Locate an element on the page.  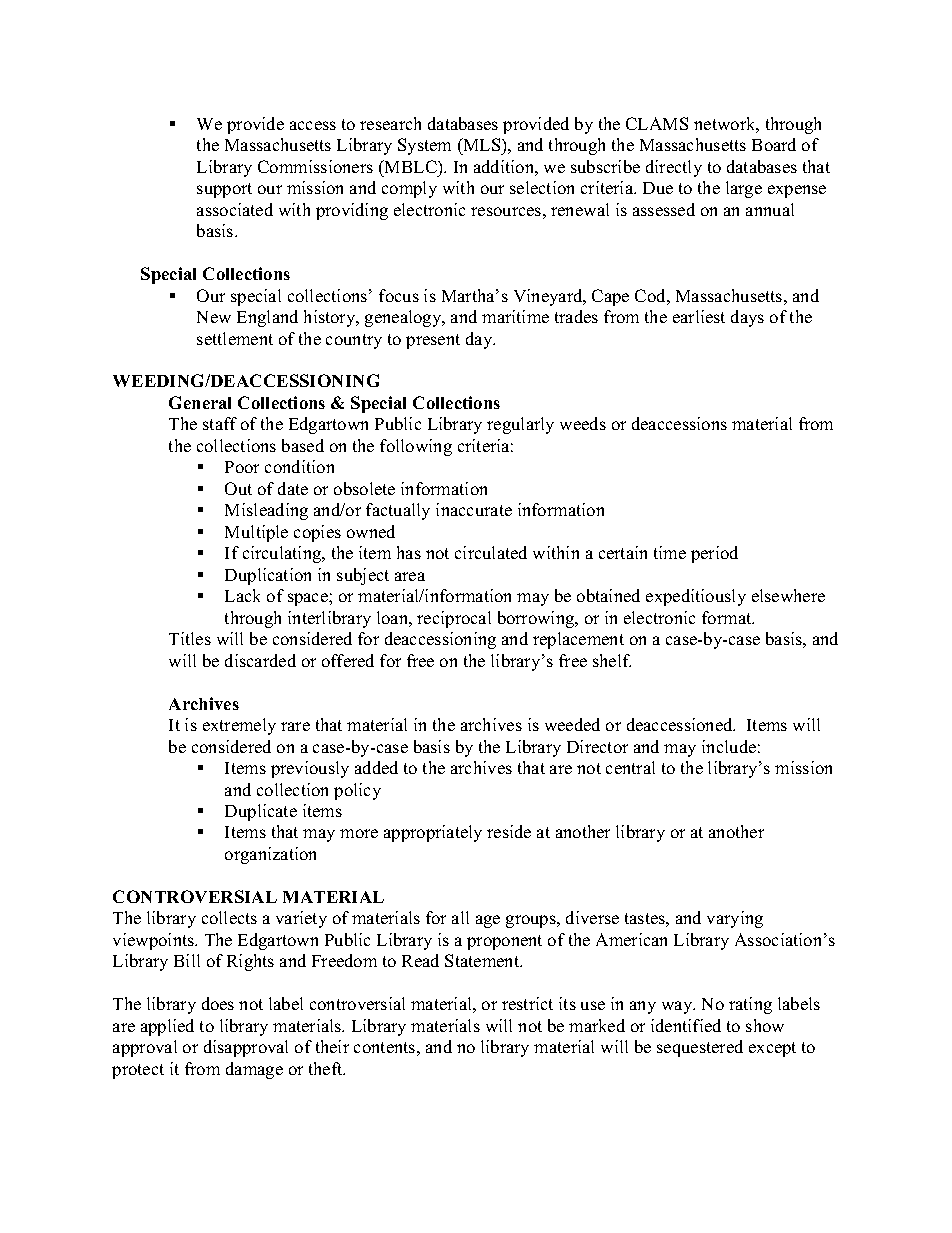
appropriately is located at coordinates (433, 833).
